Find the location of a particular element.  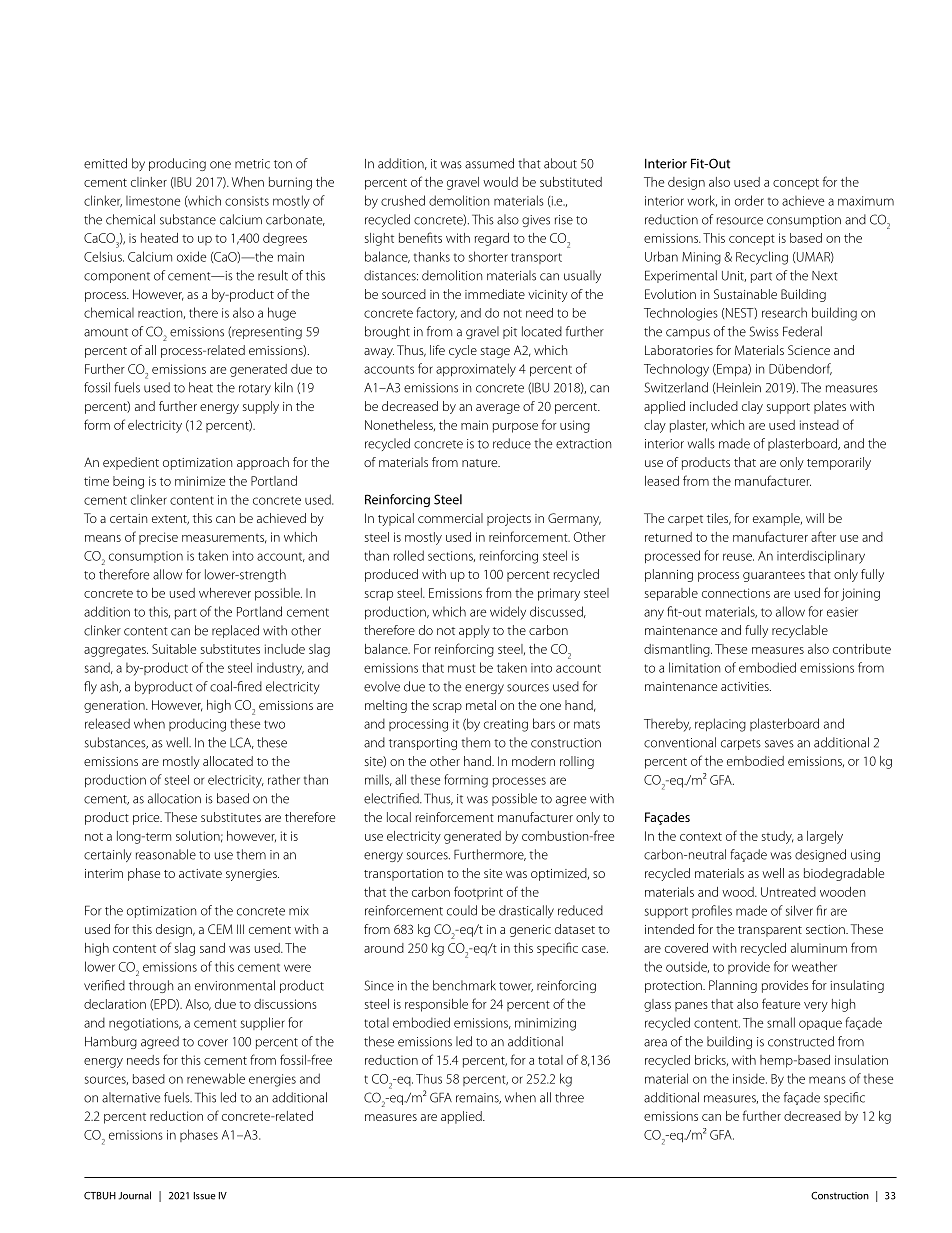

order is located at coordinates (749, 200).
